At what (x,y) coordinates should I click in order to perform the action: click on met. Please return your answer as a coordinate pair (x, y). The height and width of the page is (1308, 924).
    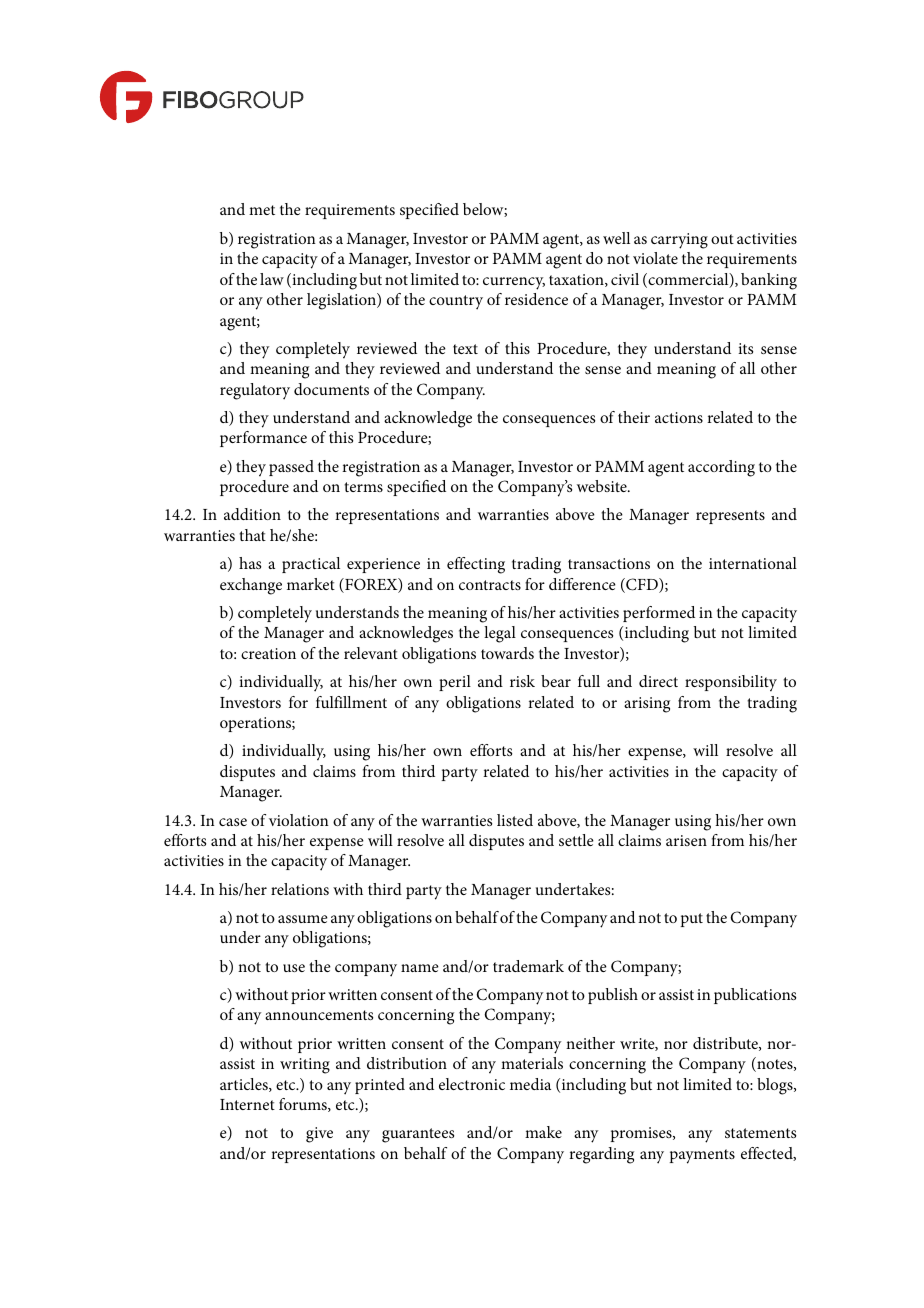
    Looking at the image, I should click on (262, 210).
